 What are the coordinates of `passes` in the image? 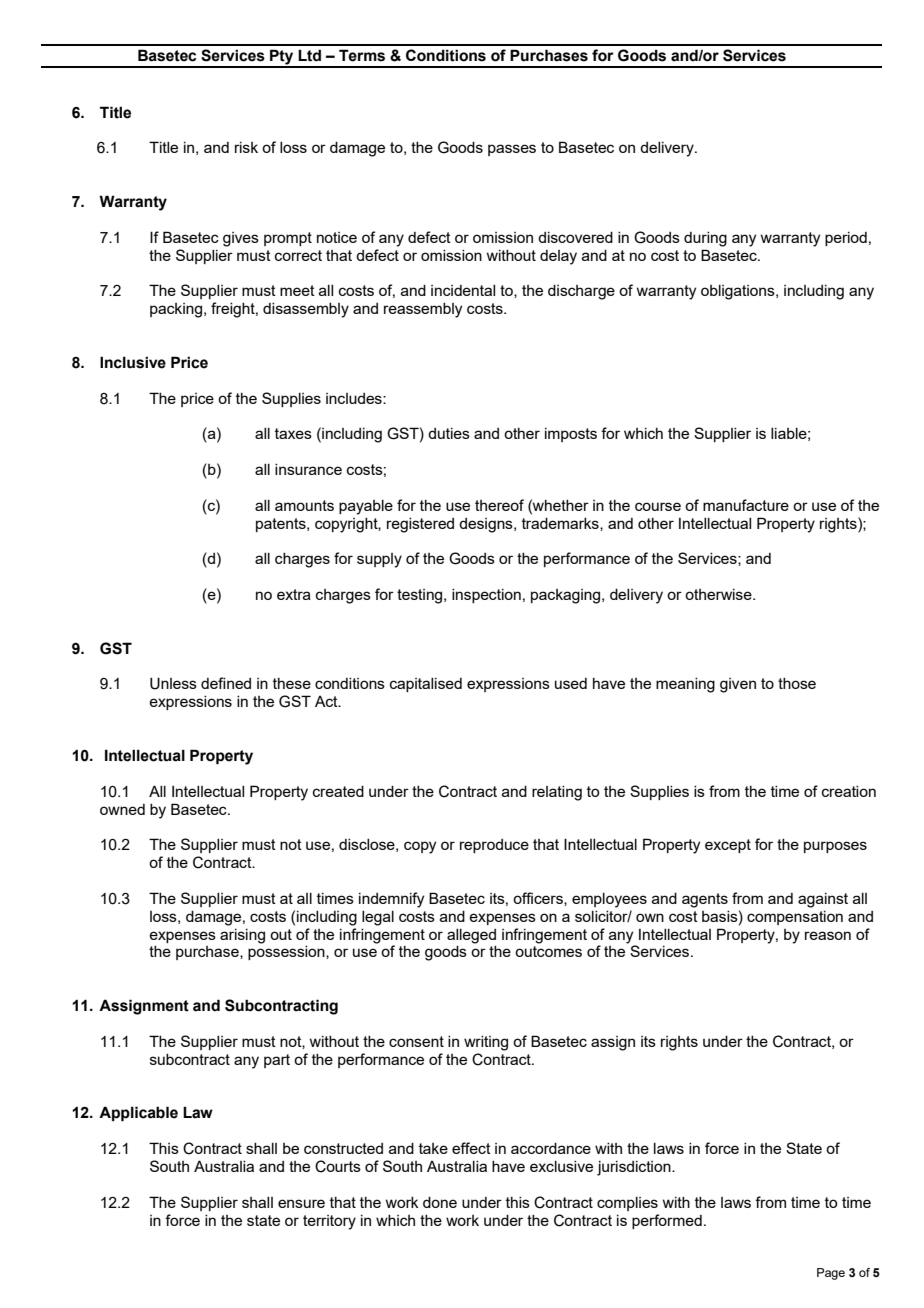 It's located at (512, 150).
